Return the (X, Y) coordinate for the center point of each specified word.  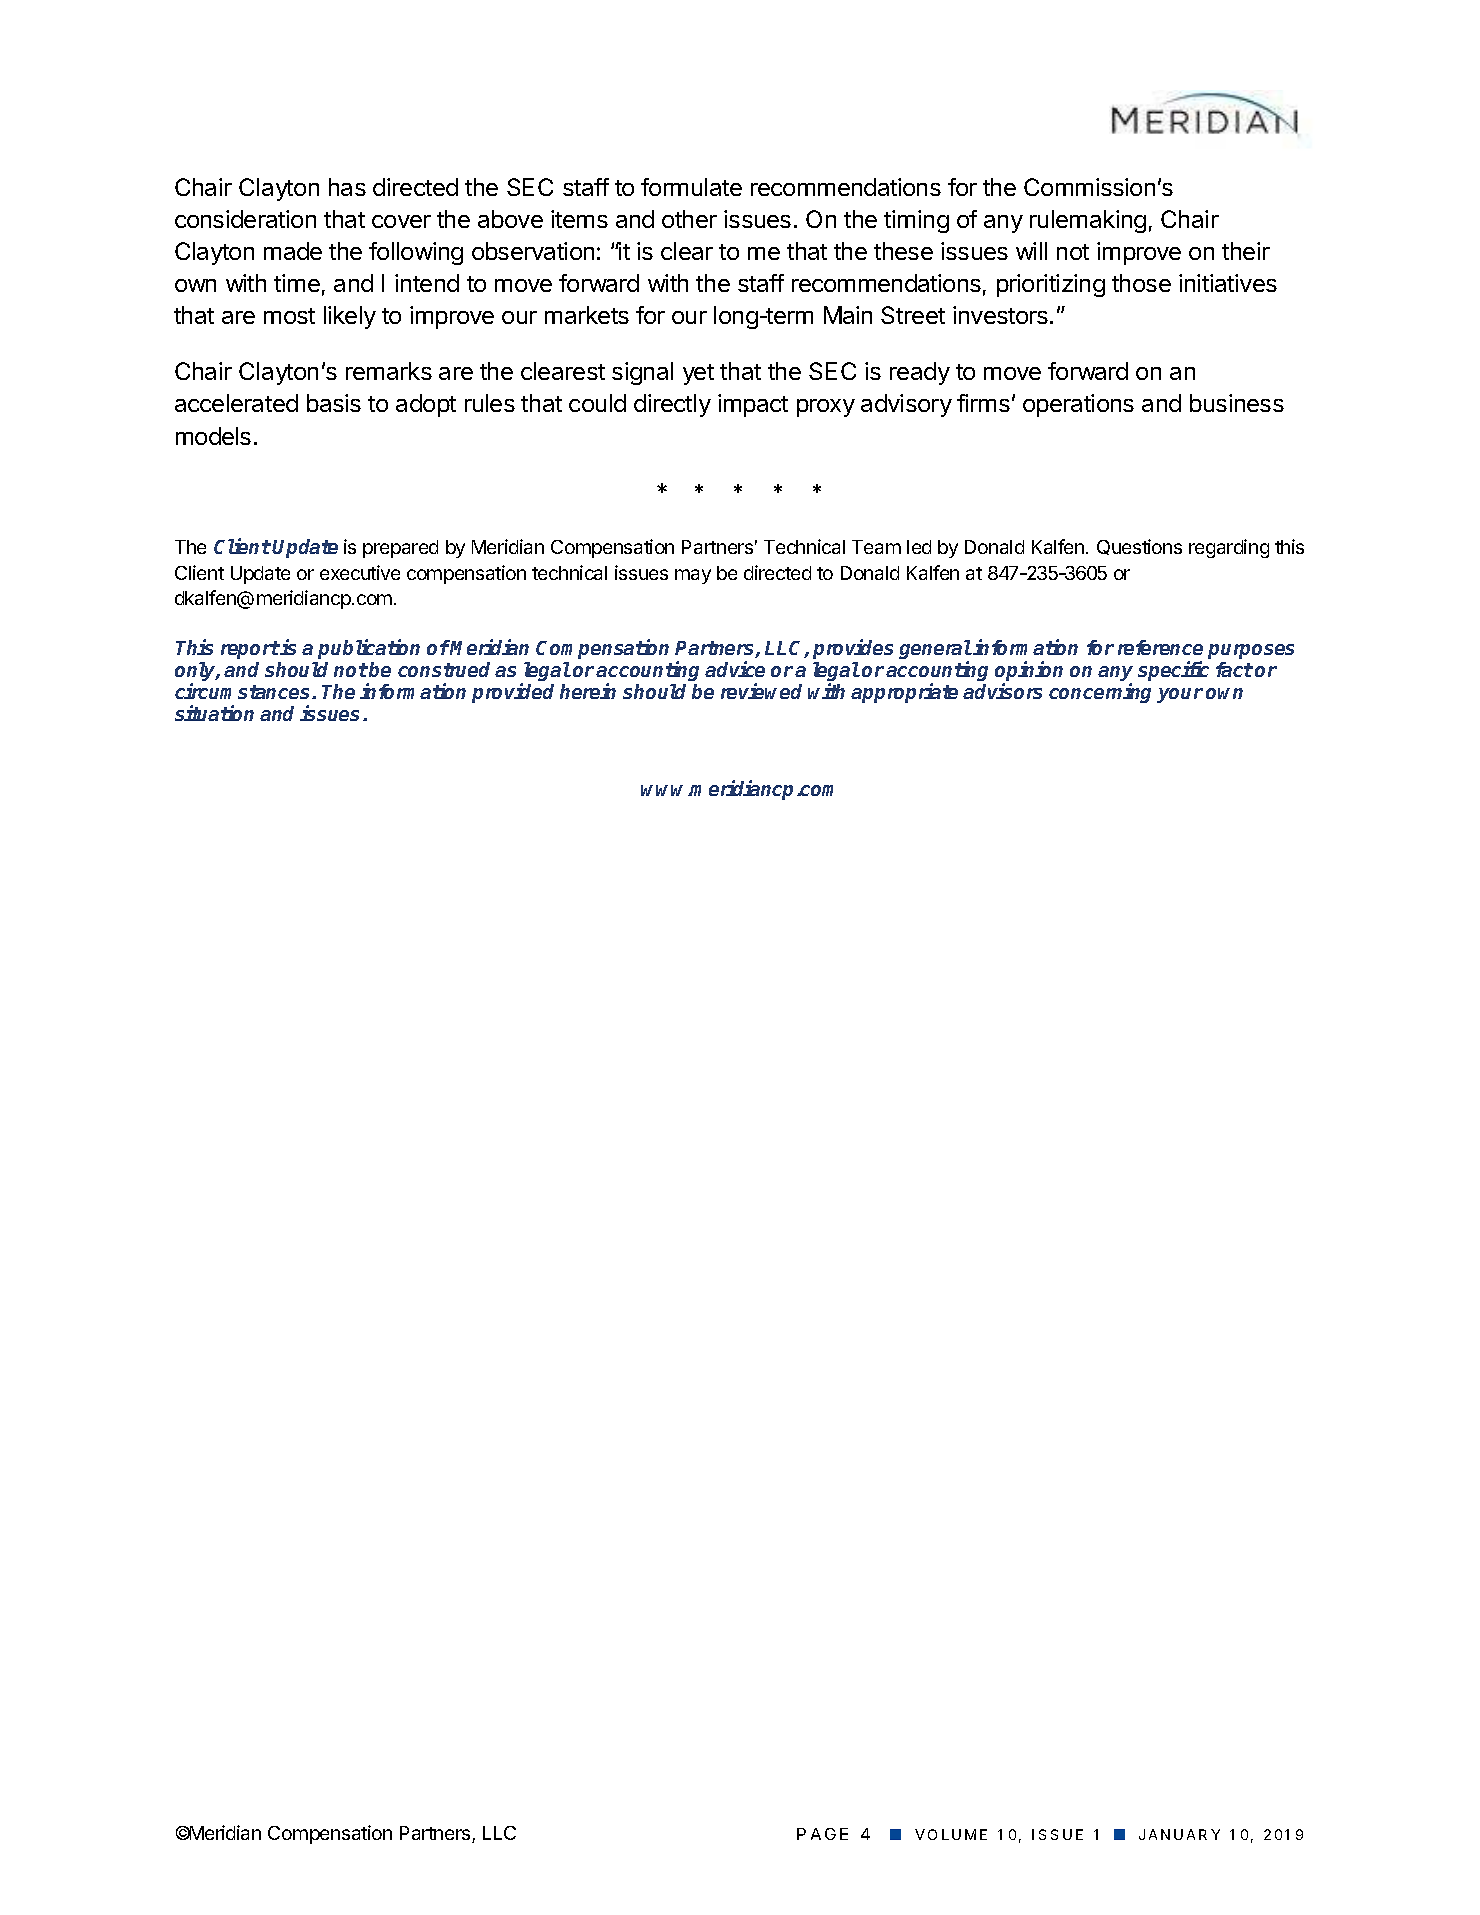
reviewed (761, 691)
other (689, 219)
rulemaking (1088, 221)
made (293, 251)
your (1180, 695)
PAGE (822, 1834)
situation (214, 713)
